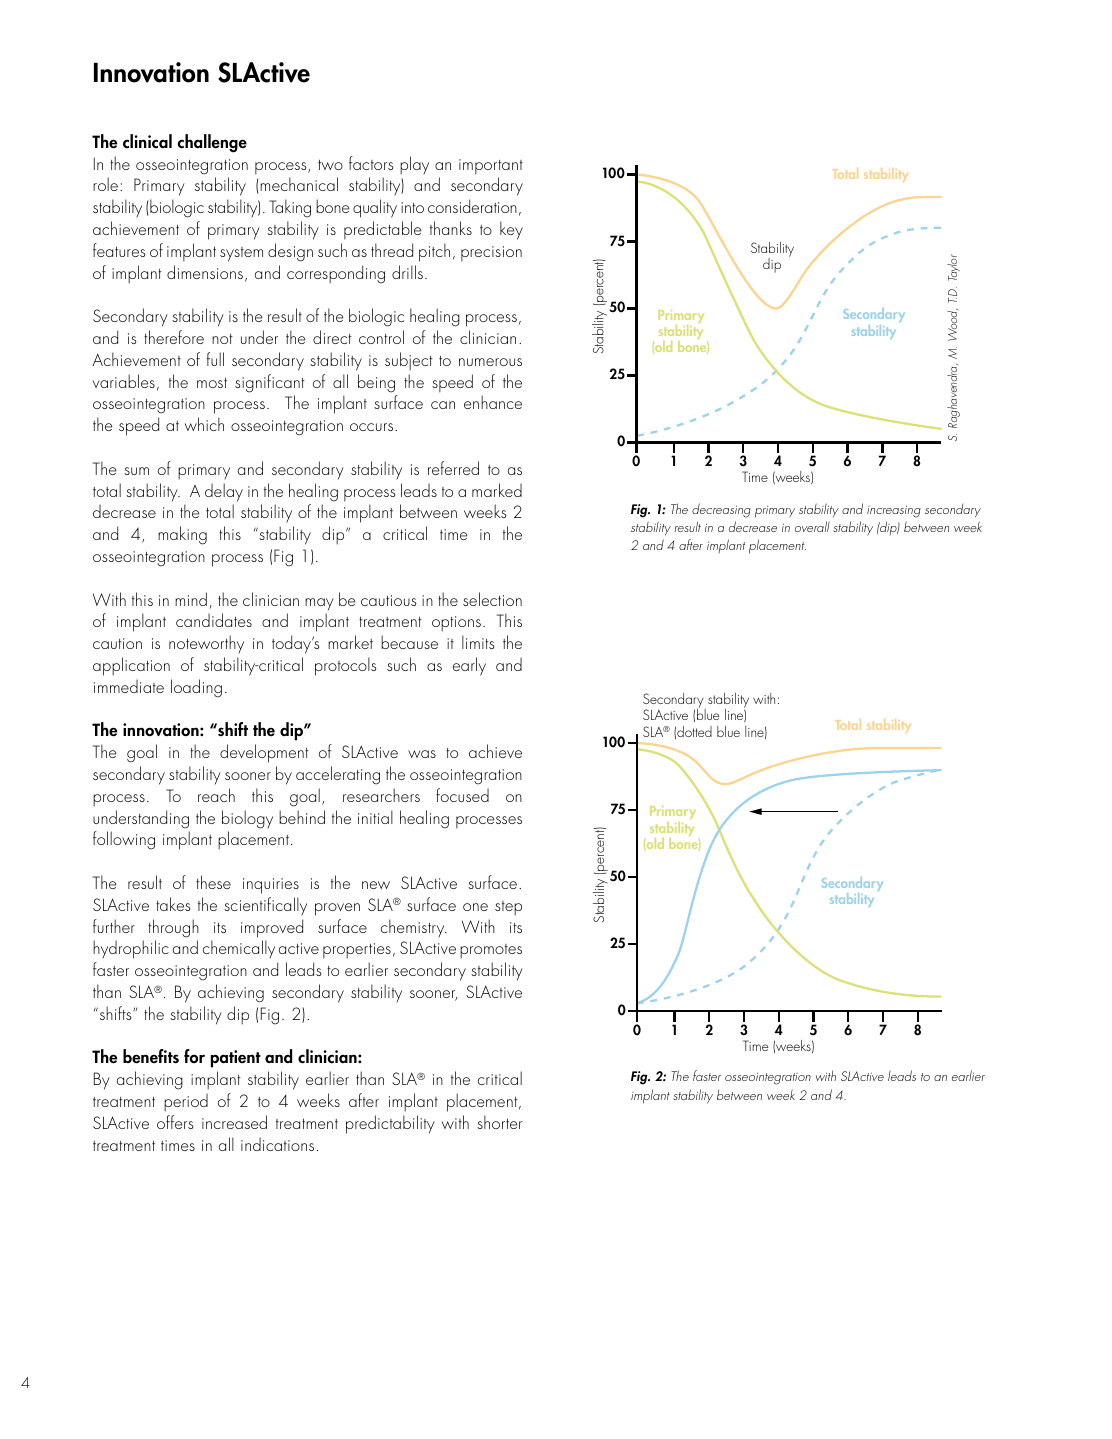  What do you see at coordinates (491, 167) in the screenshot?
I see `important` at bounding box center [491, 167].
